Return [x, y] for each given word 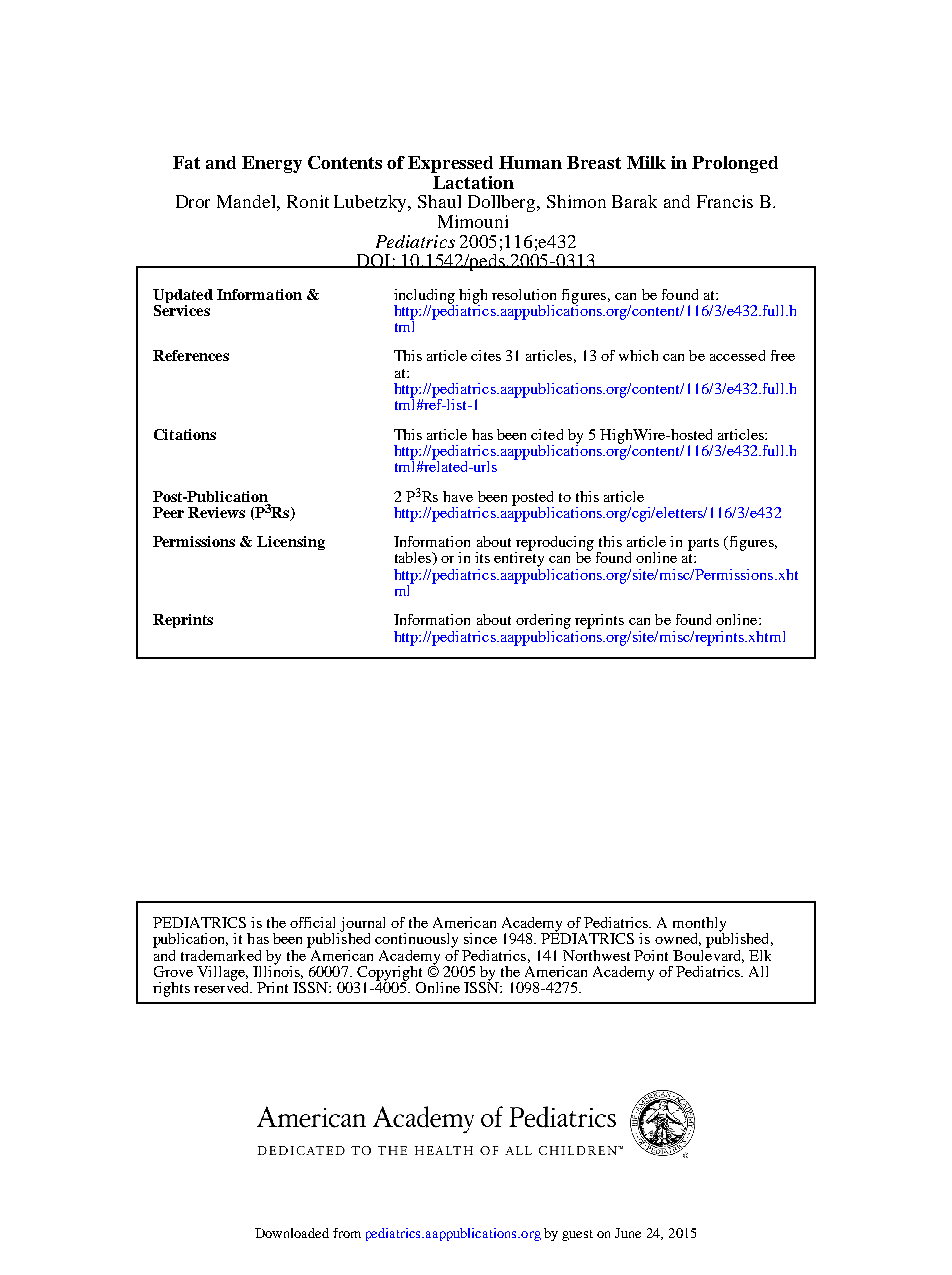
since [480, 938]
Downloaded [292, 1233]
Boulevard [708, 955]
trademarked [221, 955]
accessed [737, 355]
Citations [185, 434]
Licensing [291, 543]
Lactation [473, 182]
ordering [543, 621]
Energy [272, 164]
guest [577, 1235]
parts [703, 544]
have [458, 496]
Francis [725, 201]
